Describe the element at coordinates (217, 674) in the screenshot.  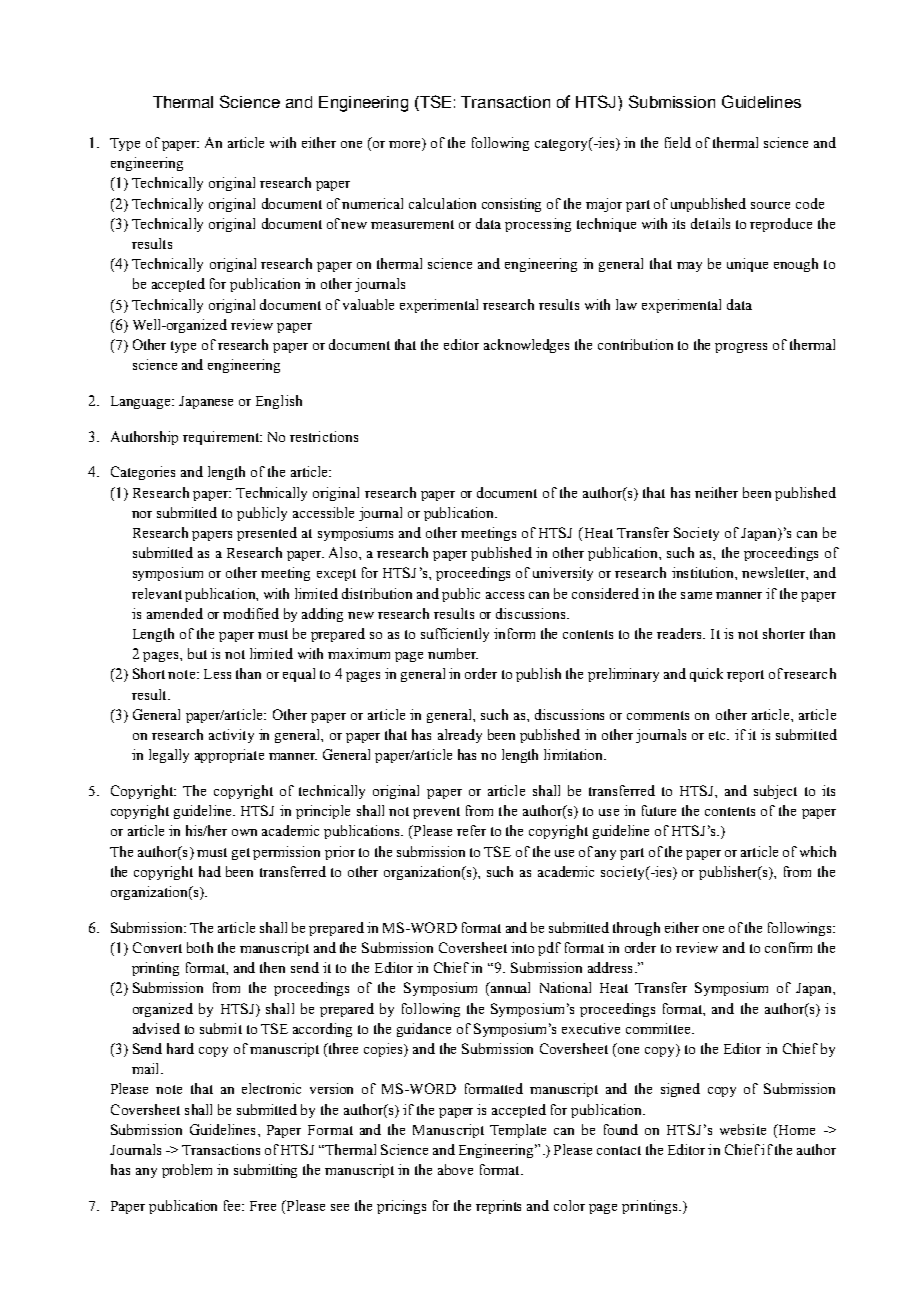
I see `Less` at that location.
